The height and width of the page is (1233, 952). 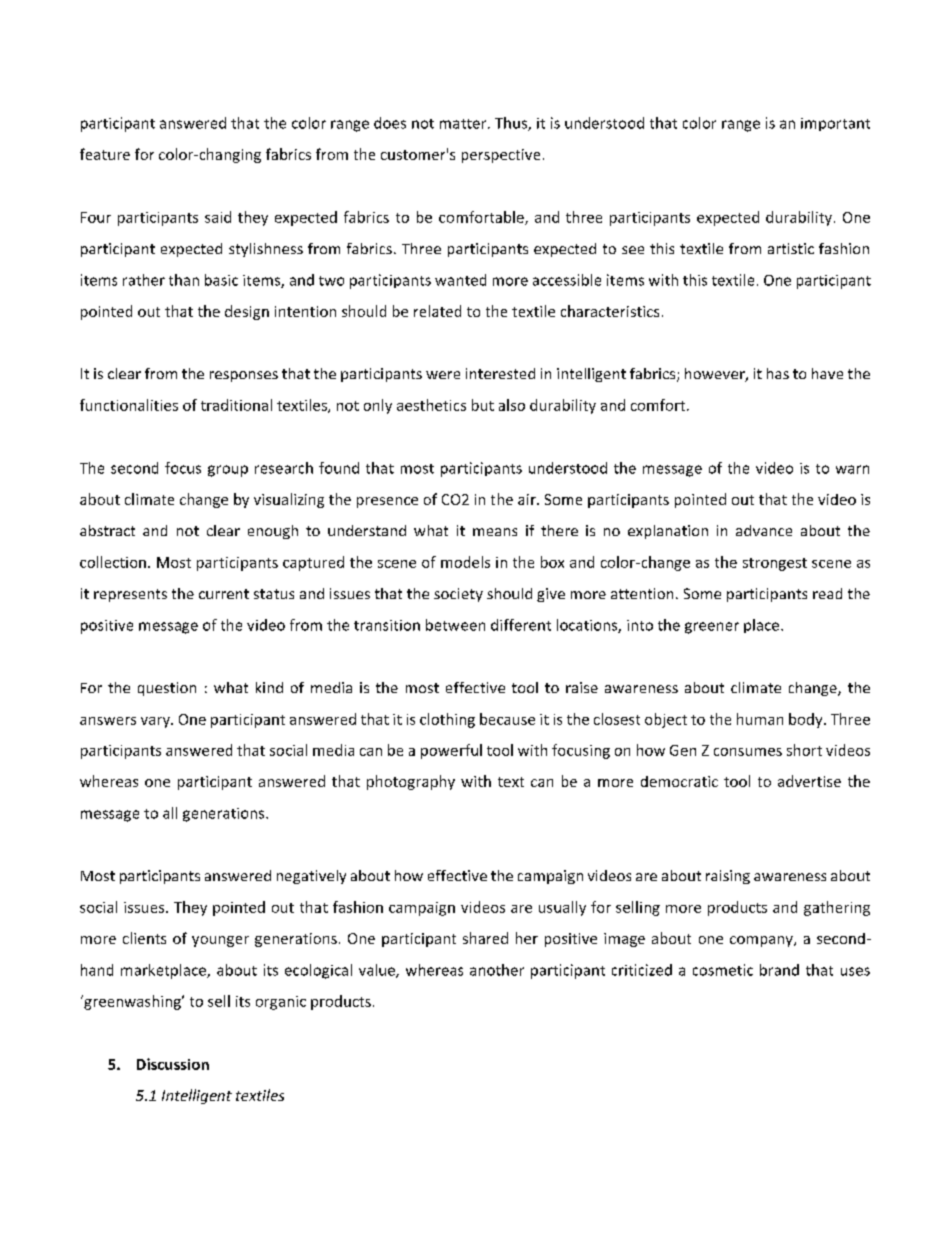 What do you see at coordinates (835, 124) in the page?
I see `important` at bounding box center [835, 124].
